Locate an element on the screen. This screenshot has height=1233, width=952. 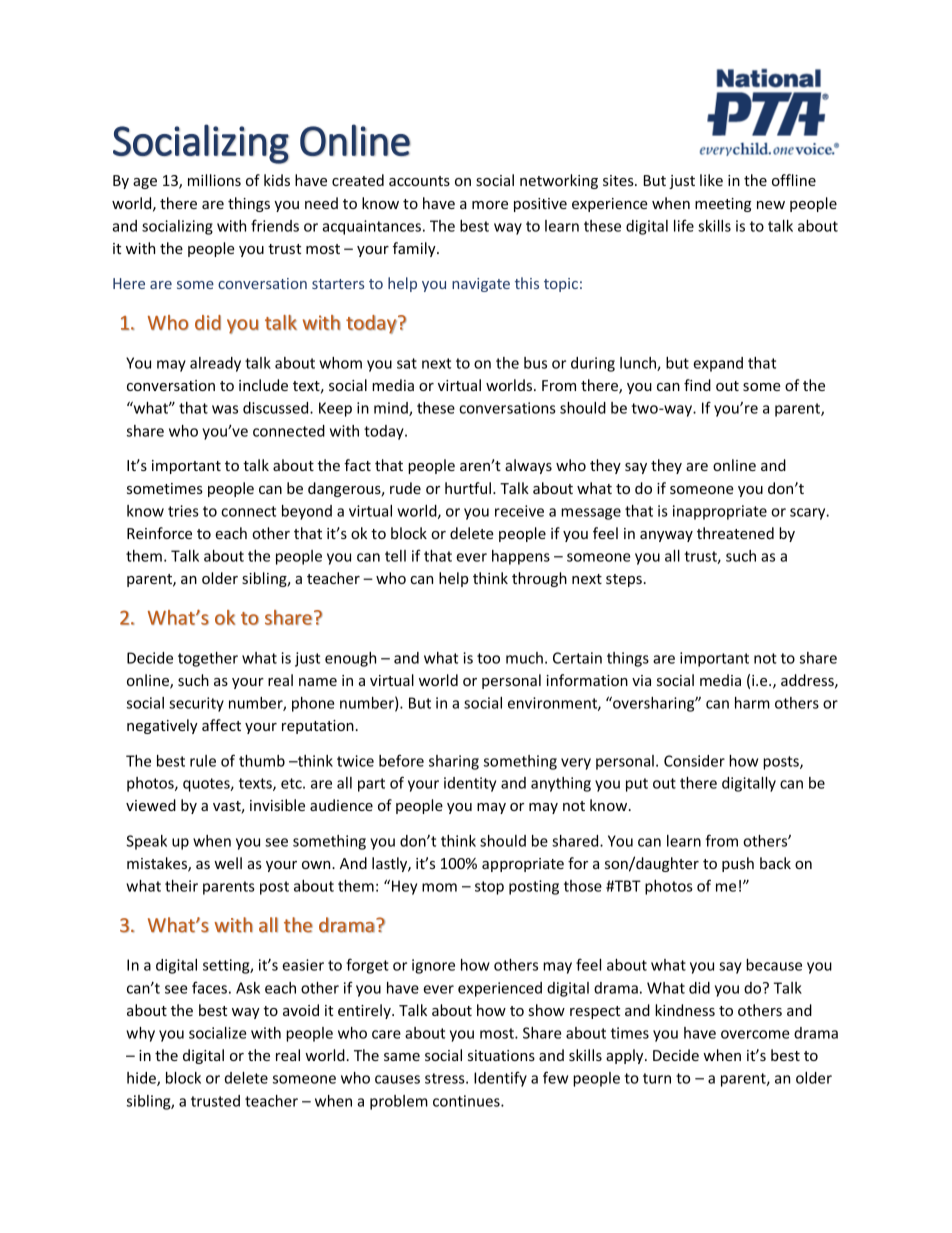
identity is located at coordinates (470, 784).
